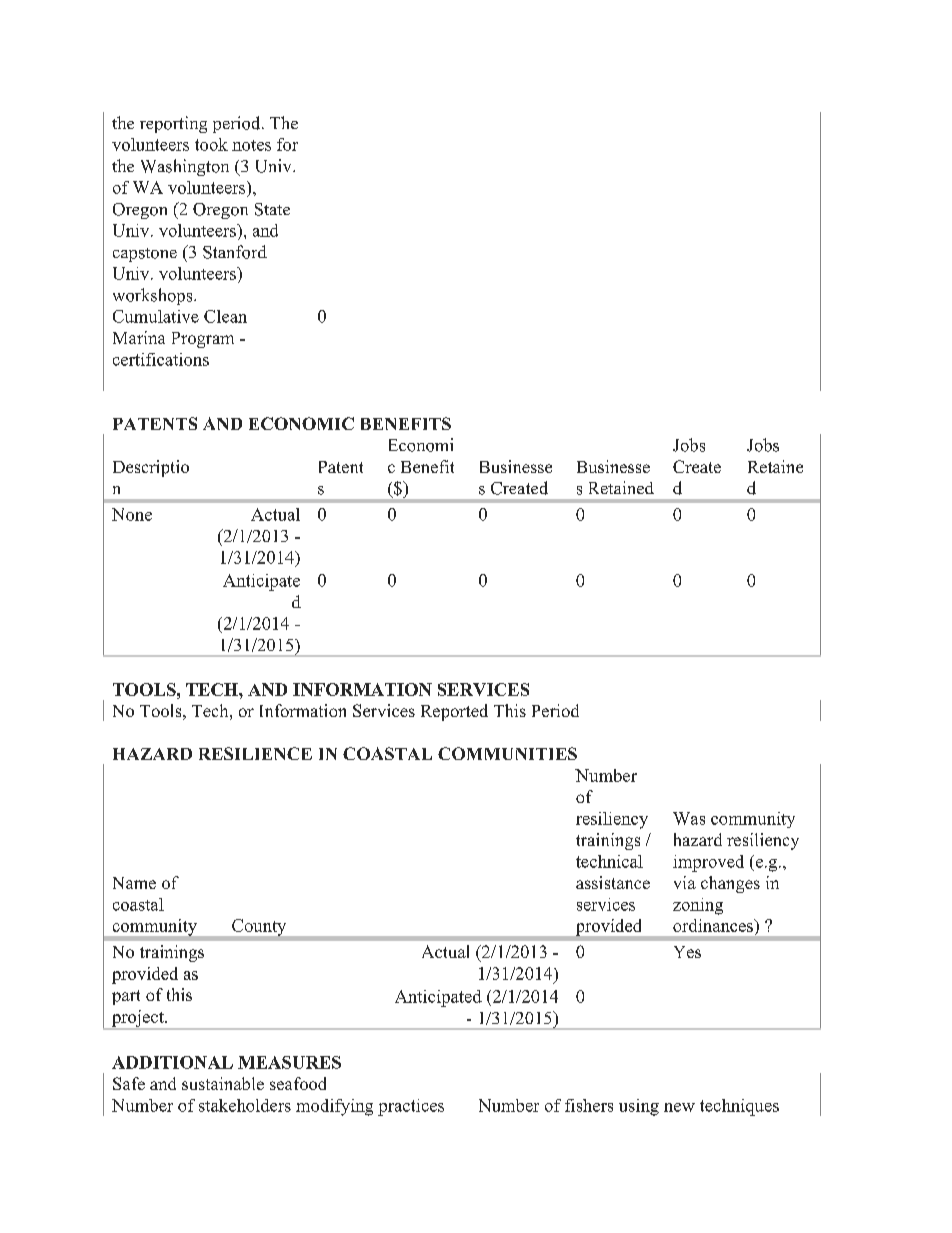 The height and width of the screenshot is (1233, 952). Describe the element at coordinates (272, 209) in the screenshot. I see `State` at that location.
